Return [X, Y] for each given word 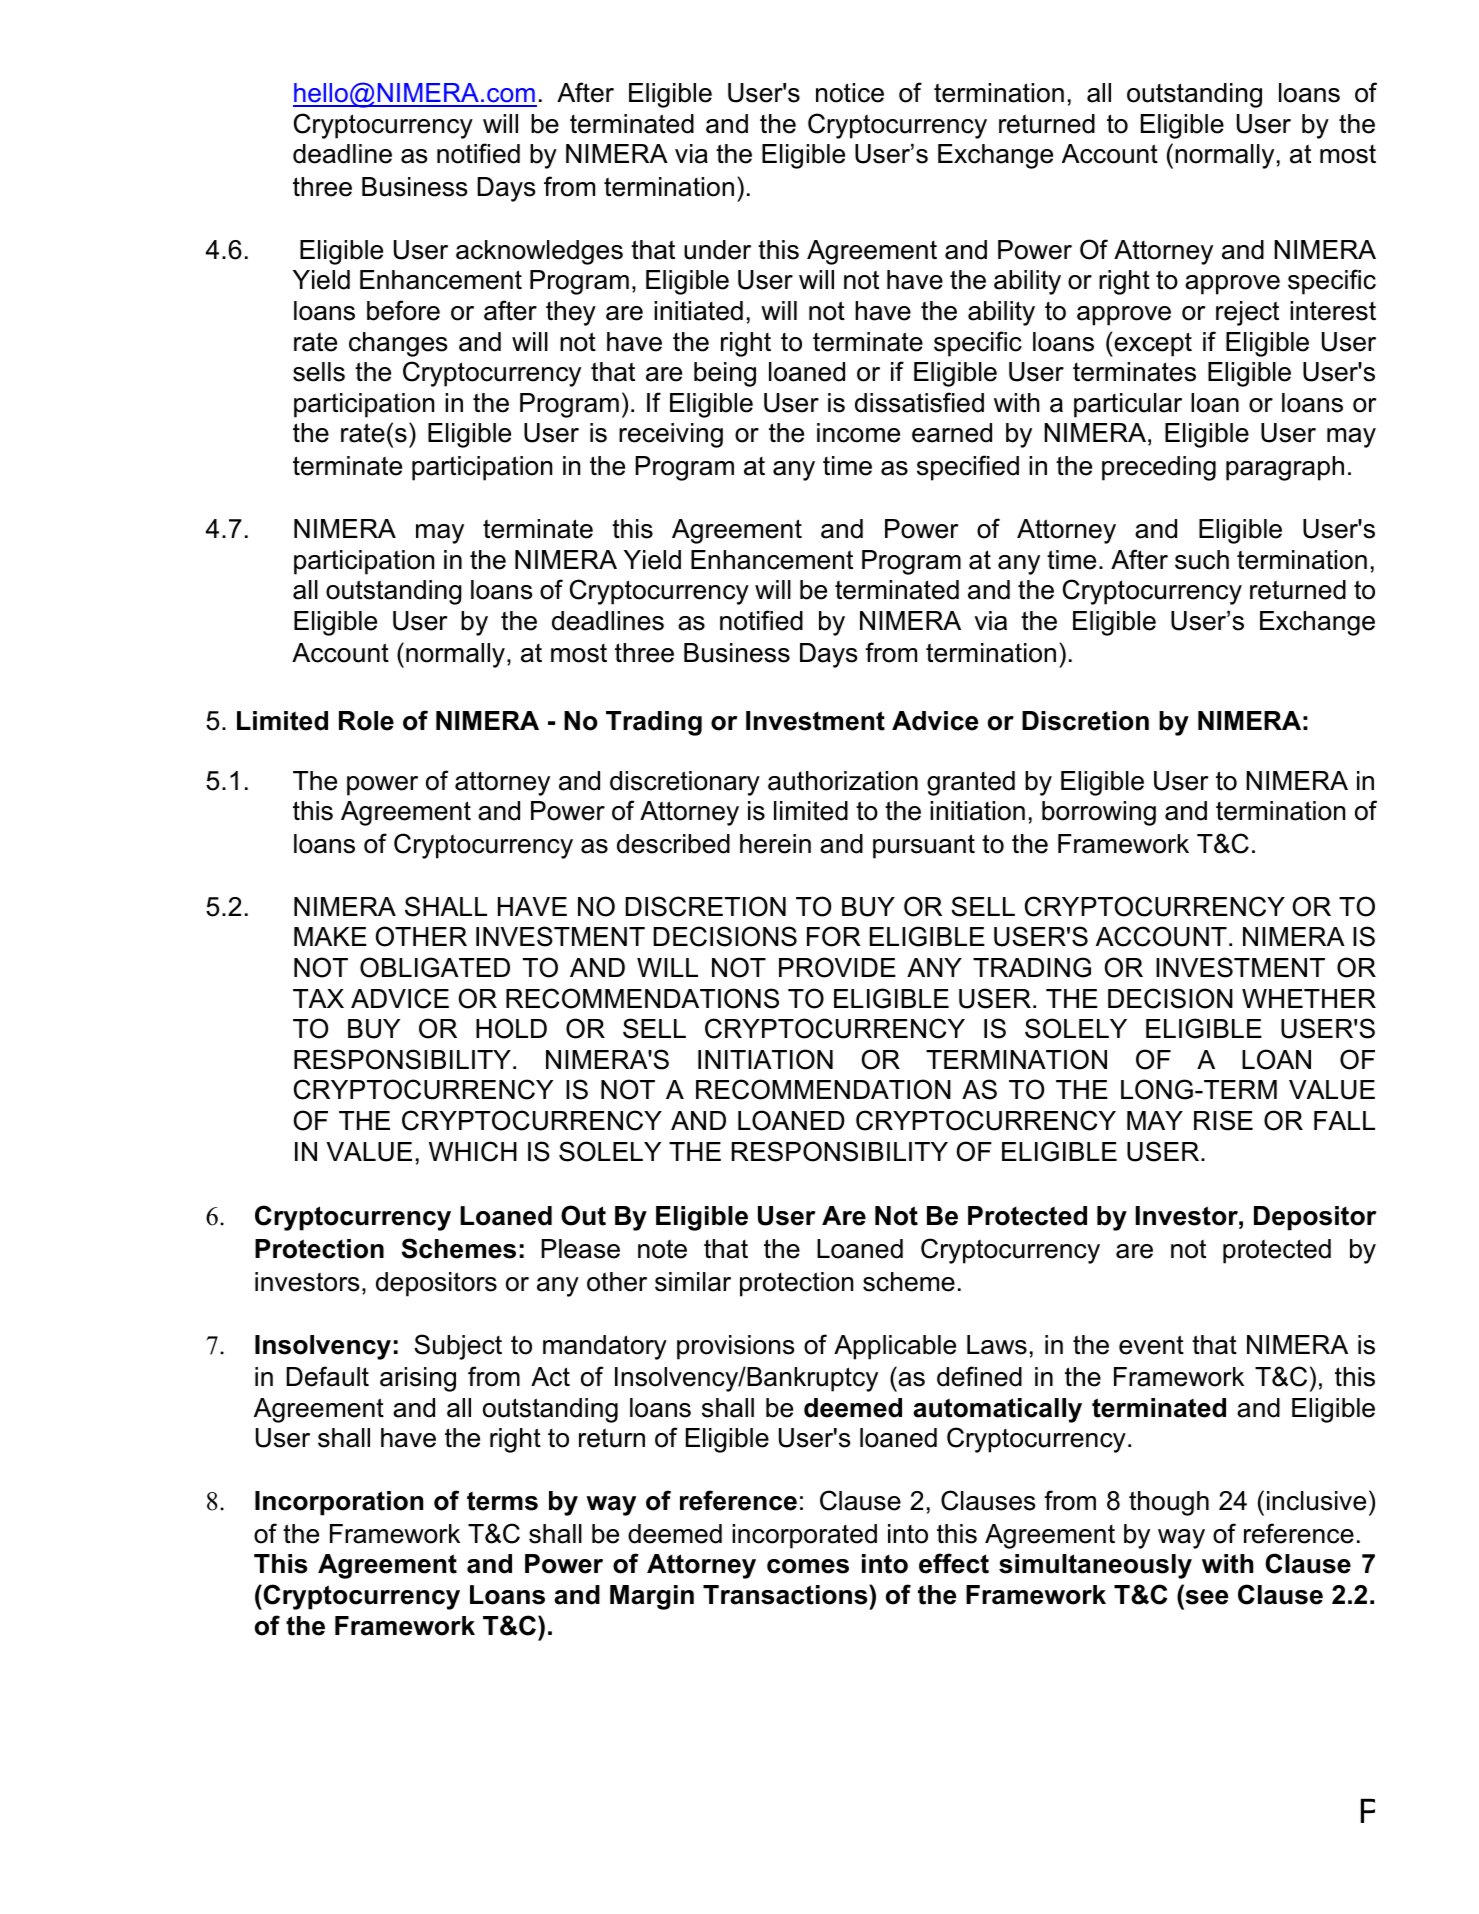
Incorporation [339, 1503]
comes [808, 1566]
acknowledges [539, 252]
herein [775, 844]
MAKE [330, 936]
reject [1247, 313]
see [1206, 1597]
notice [850, 93]
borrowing [1099, 813]
